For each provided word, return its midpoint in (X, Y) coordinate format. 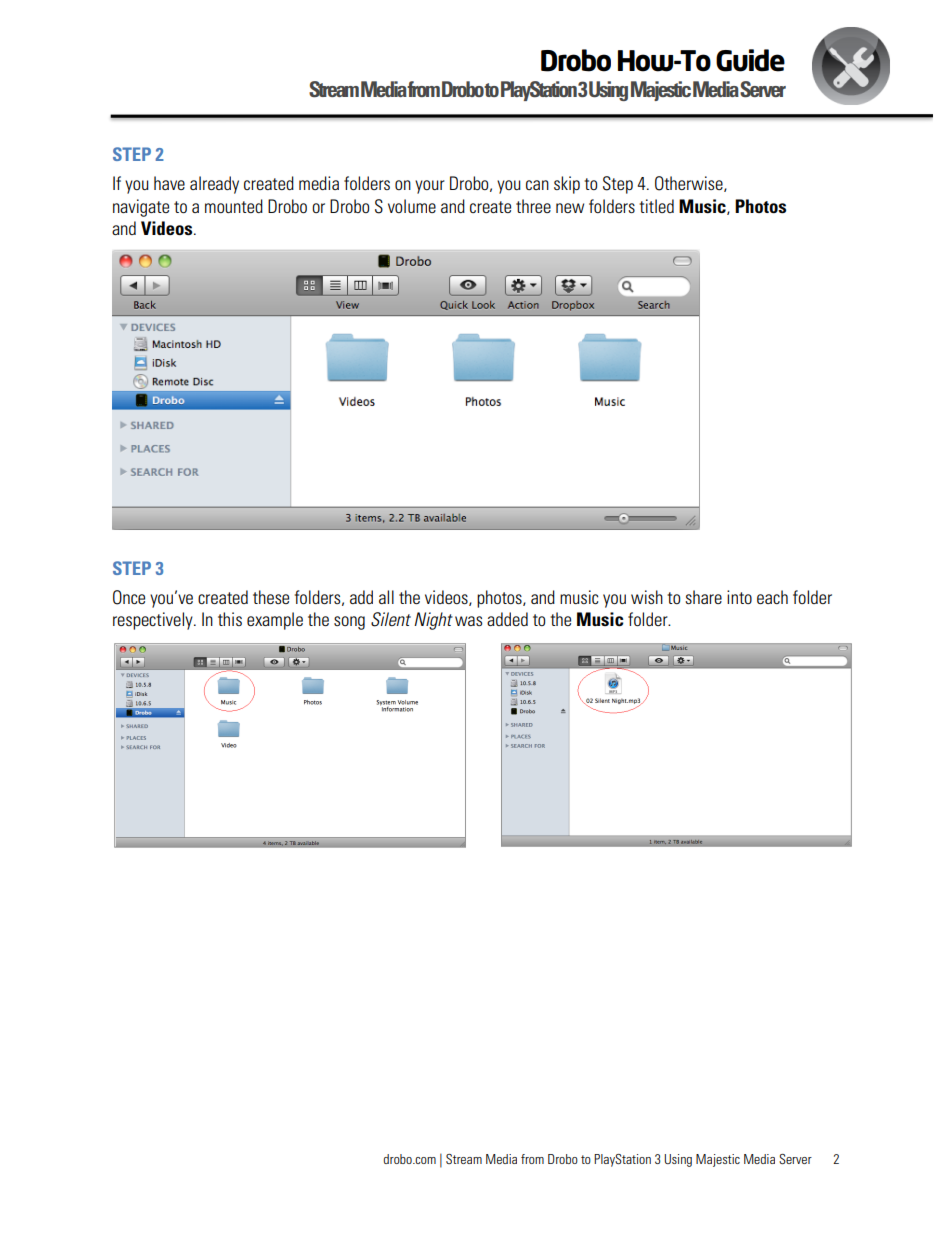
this (230, 619)
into (739, 597)
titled (656, 206)
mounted (234, 206)
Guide (750, 60)
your (430, 187)
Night (433, 621)
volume (412, 206)
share (703, 597)
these (271, 597)
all (386, 597)
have (169, 183)
